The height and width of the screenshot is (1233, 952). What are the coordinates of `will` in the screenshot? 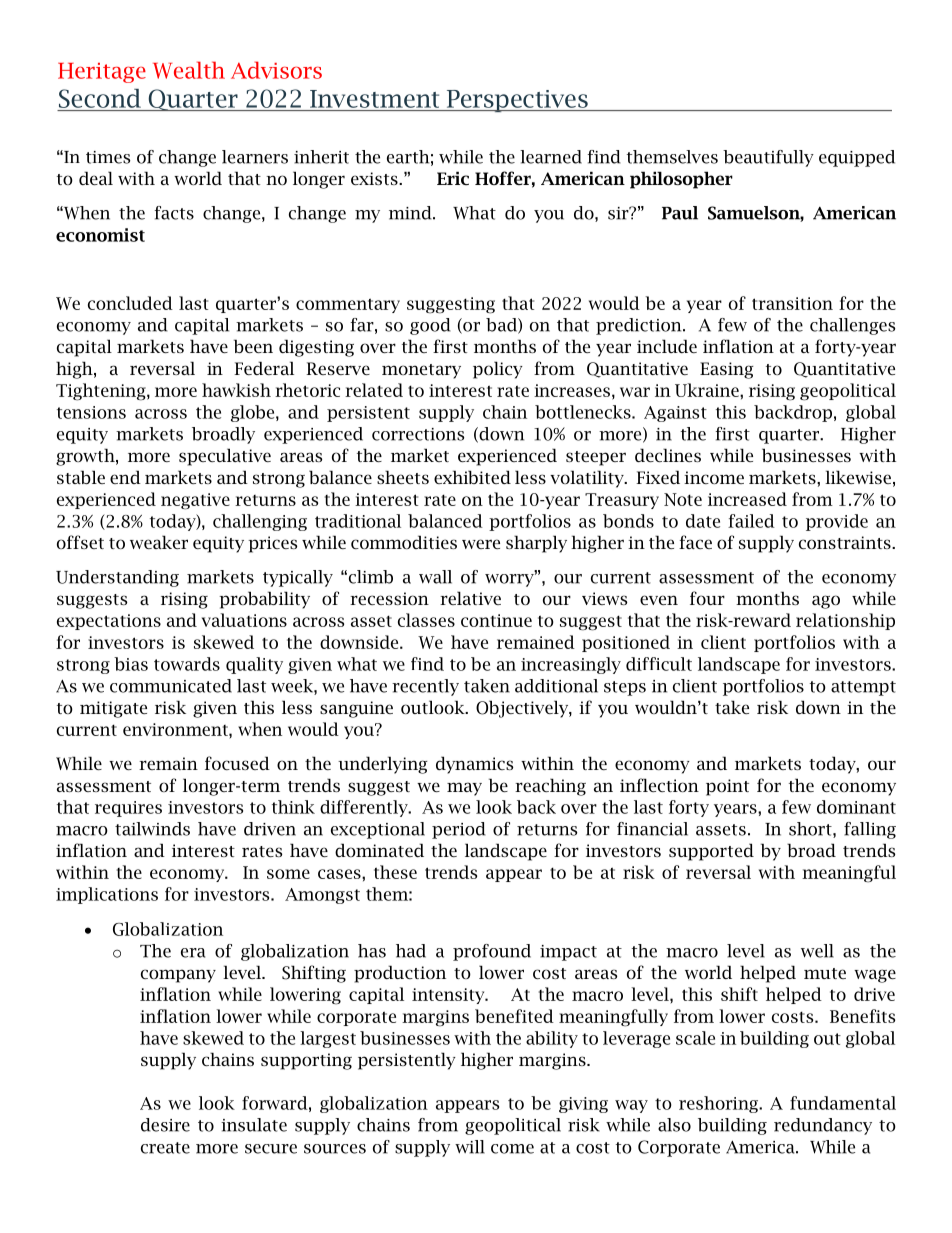 It's located at (470, 1147).
